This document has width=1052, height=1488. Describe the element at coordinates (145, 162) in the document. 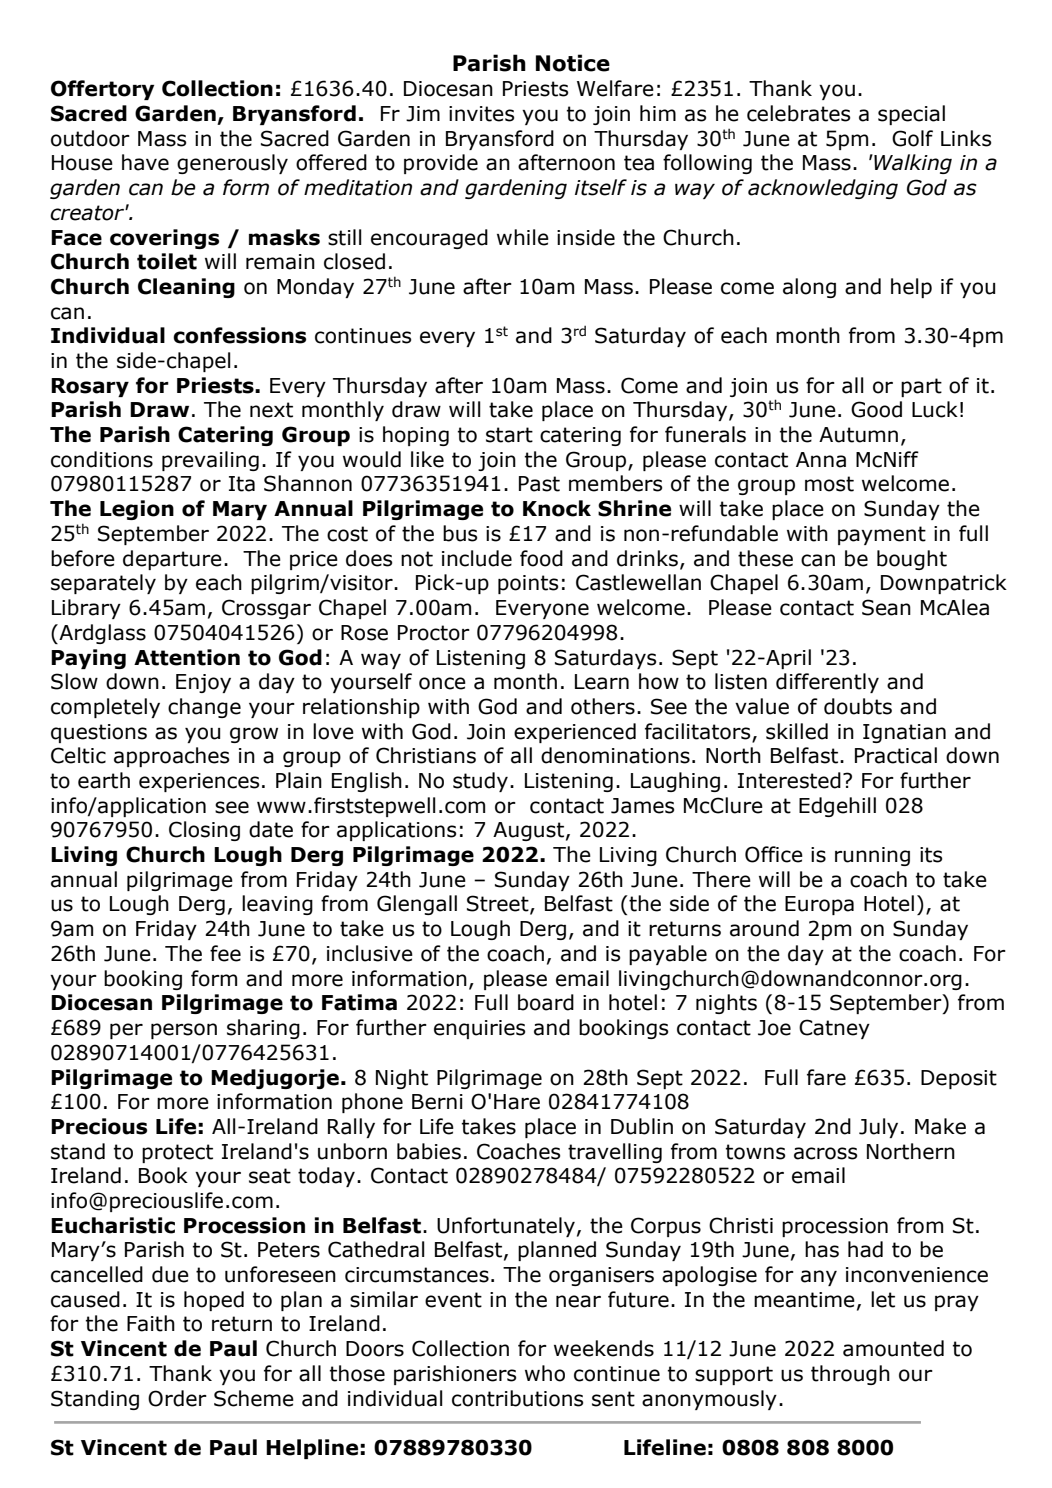

I see `have` at that location.
